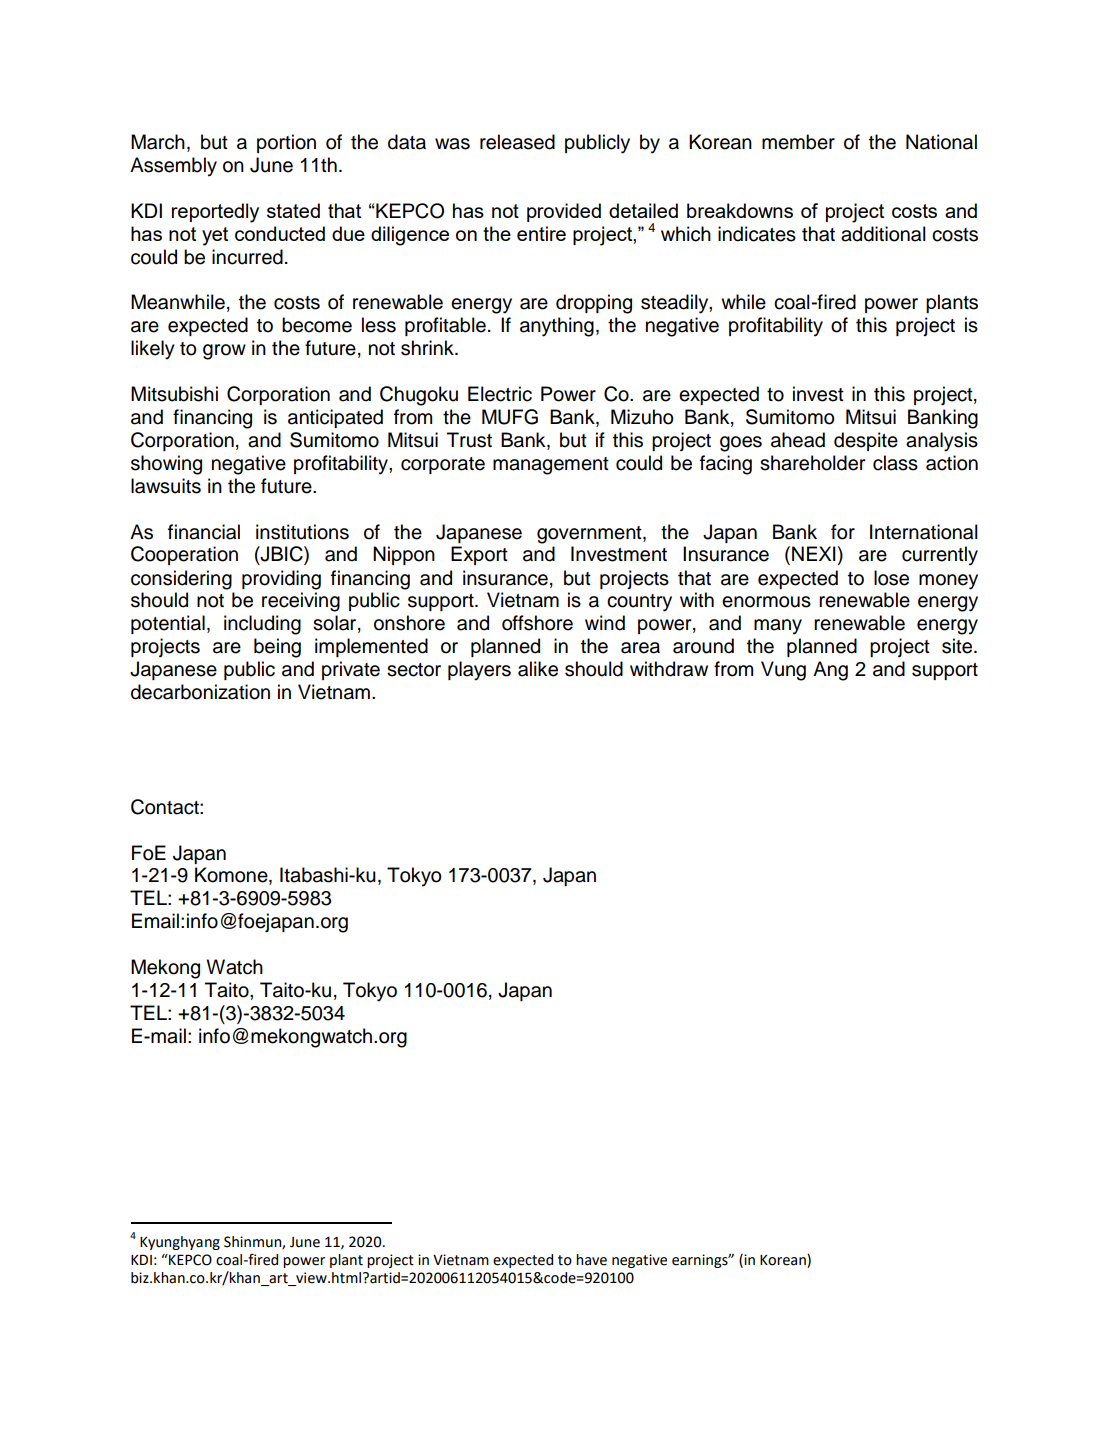 The height and width of the screenshot is (1435, 1109). Describe the element at coordinates (538, 669) in the screenshot. I see `alike` at that location.
